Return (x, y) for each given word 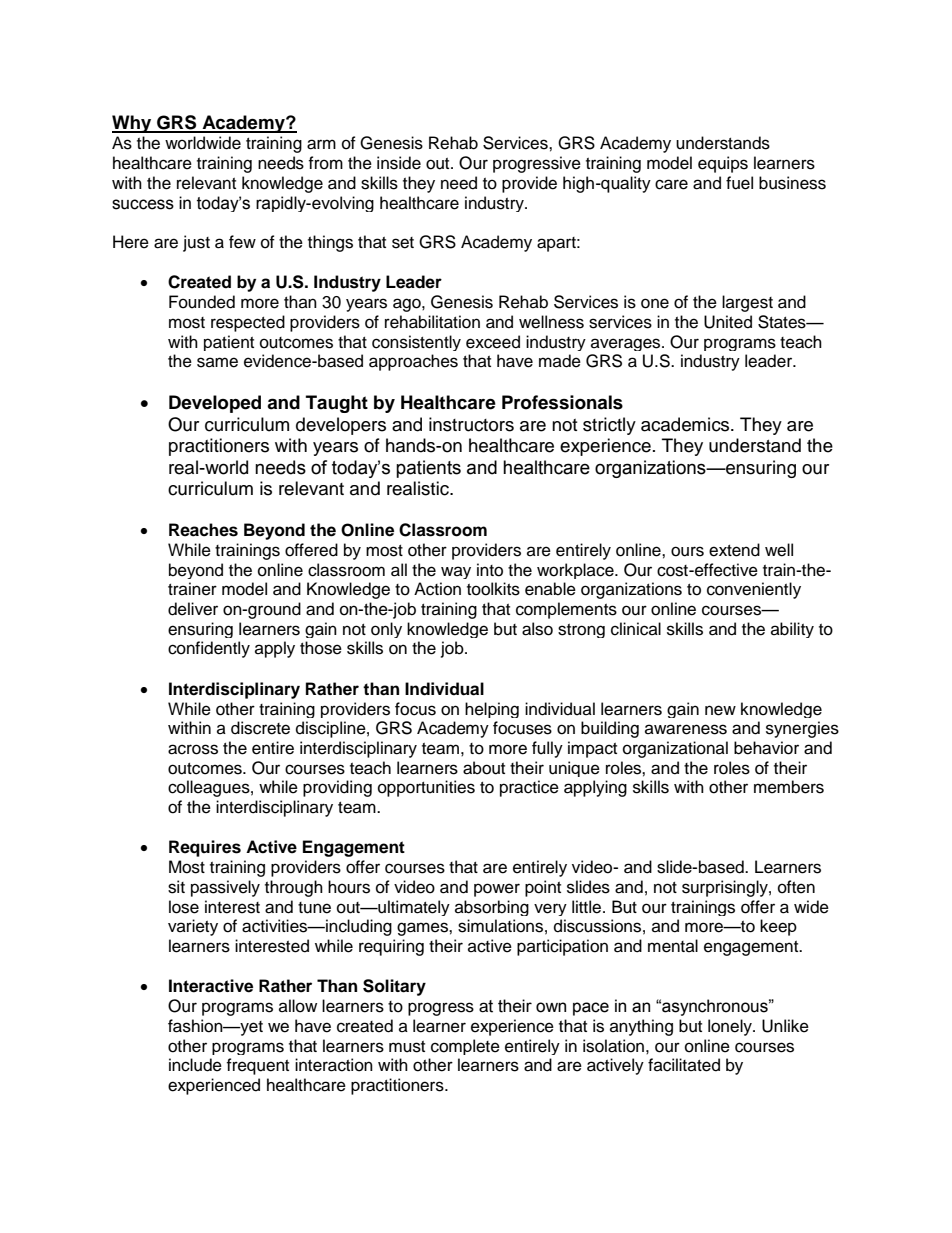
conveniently (754, 590)
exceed (493, 342)
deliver (193, 609)
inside (399, 163)
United (728, 322)
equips (723, 164)
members (789, 787)
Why (133, 124)
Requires (205, 848)
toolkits (493, 589)
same (217, 362)
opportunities (426, 788)
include (195, 1065)
